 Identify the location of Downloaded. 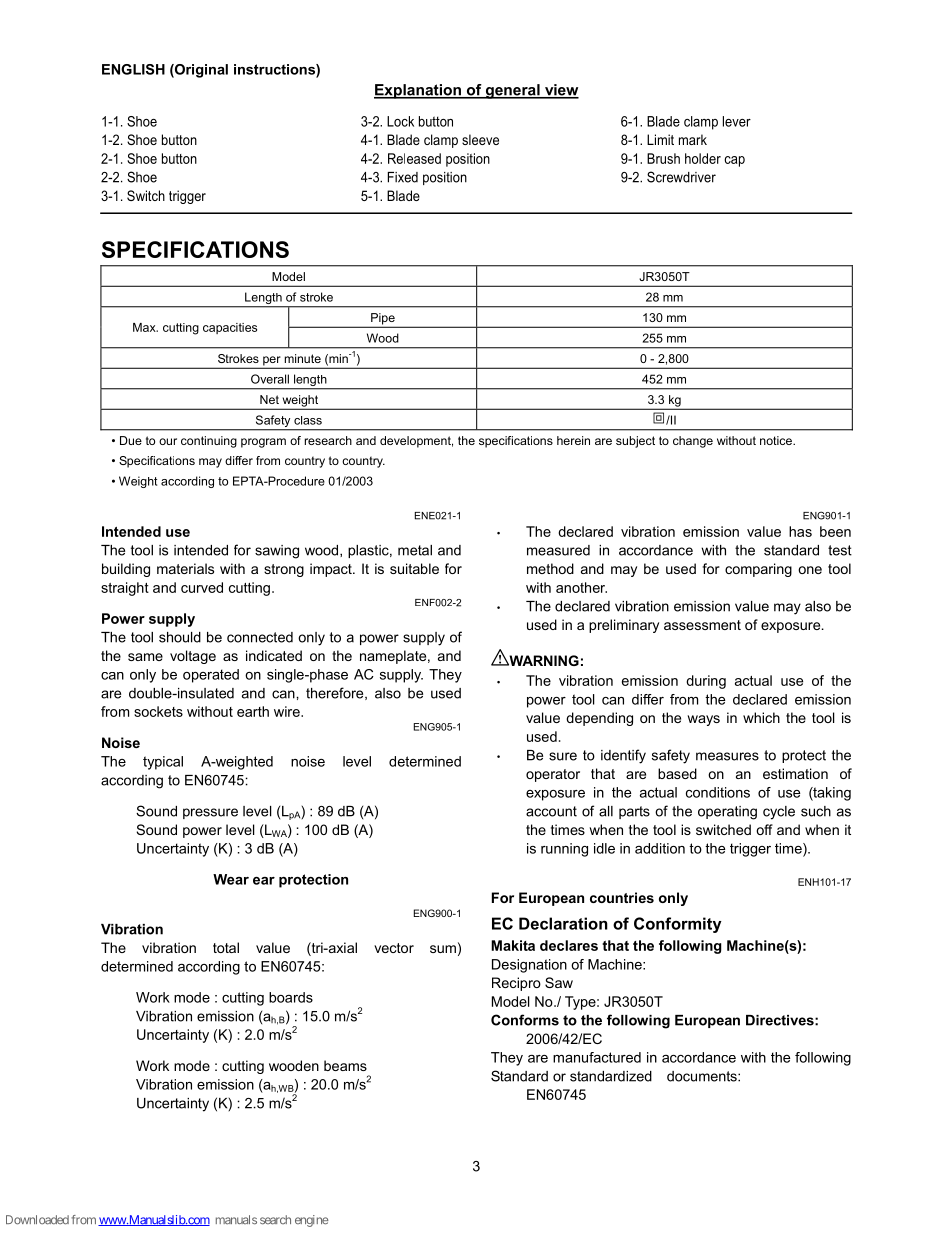
(37, 1220).
